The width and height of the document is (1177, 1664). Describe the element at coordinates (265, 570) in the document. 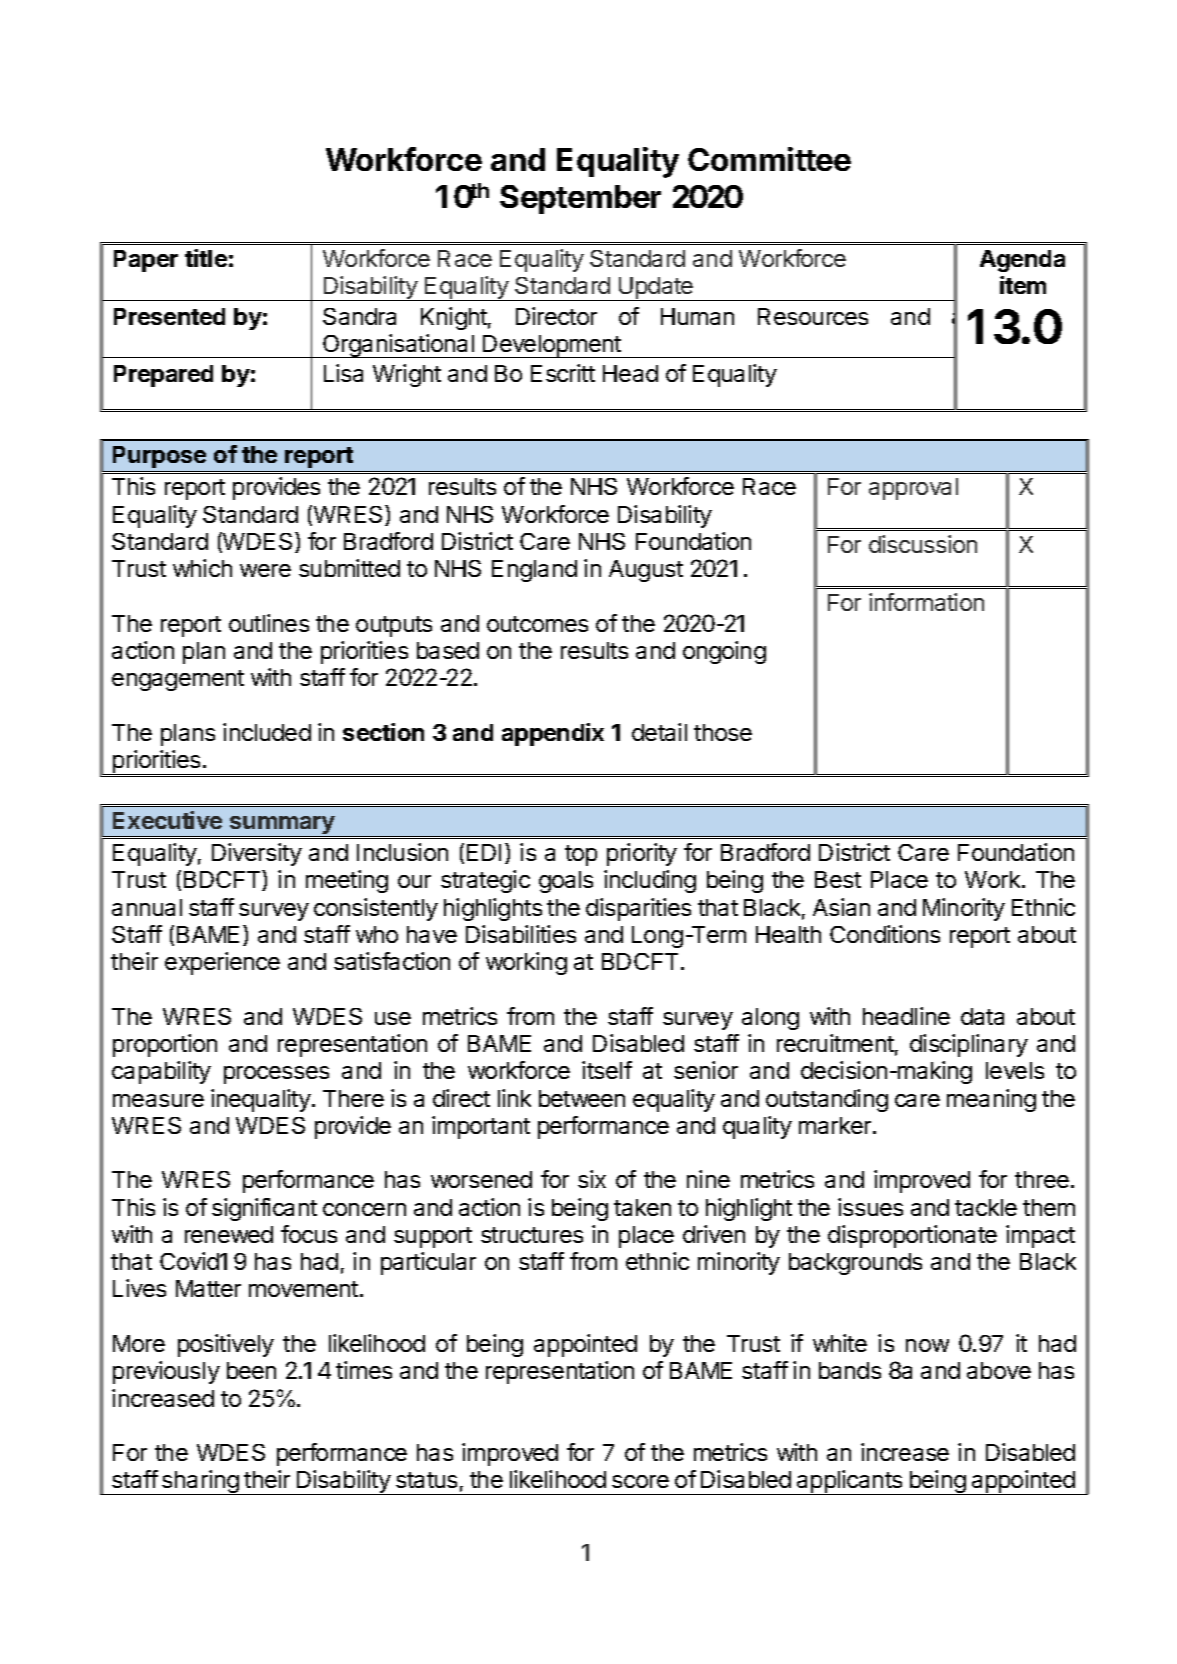

I see `were` at that location.
